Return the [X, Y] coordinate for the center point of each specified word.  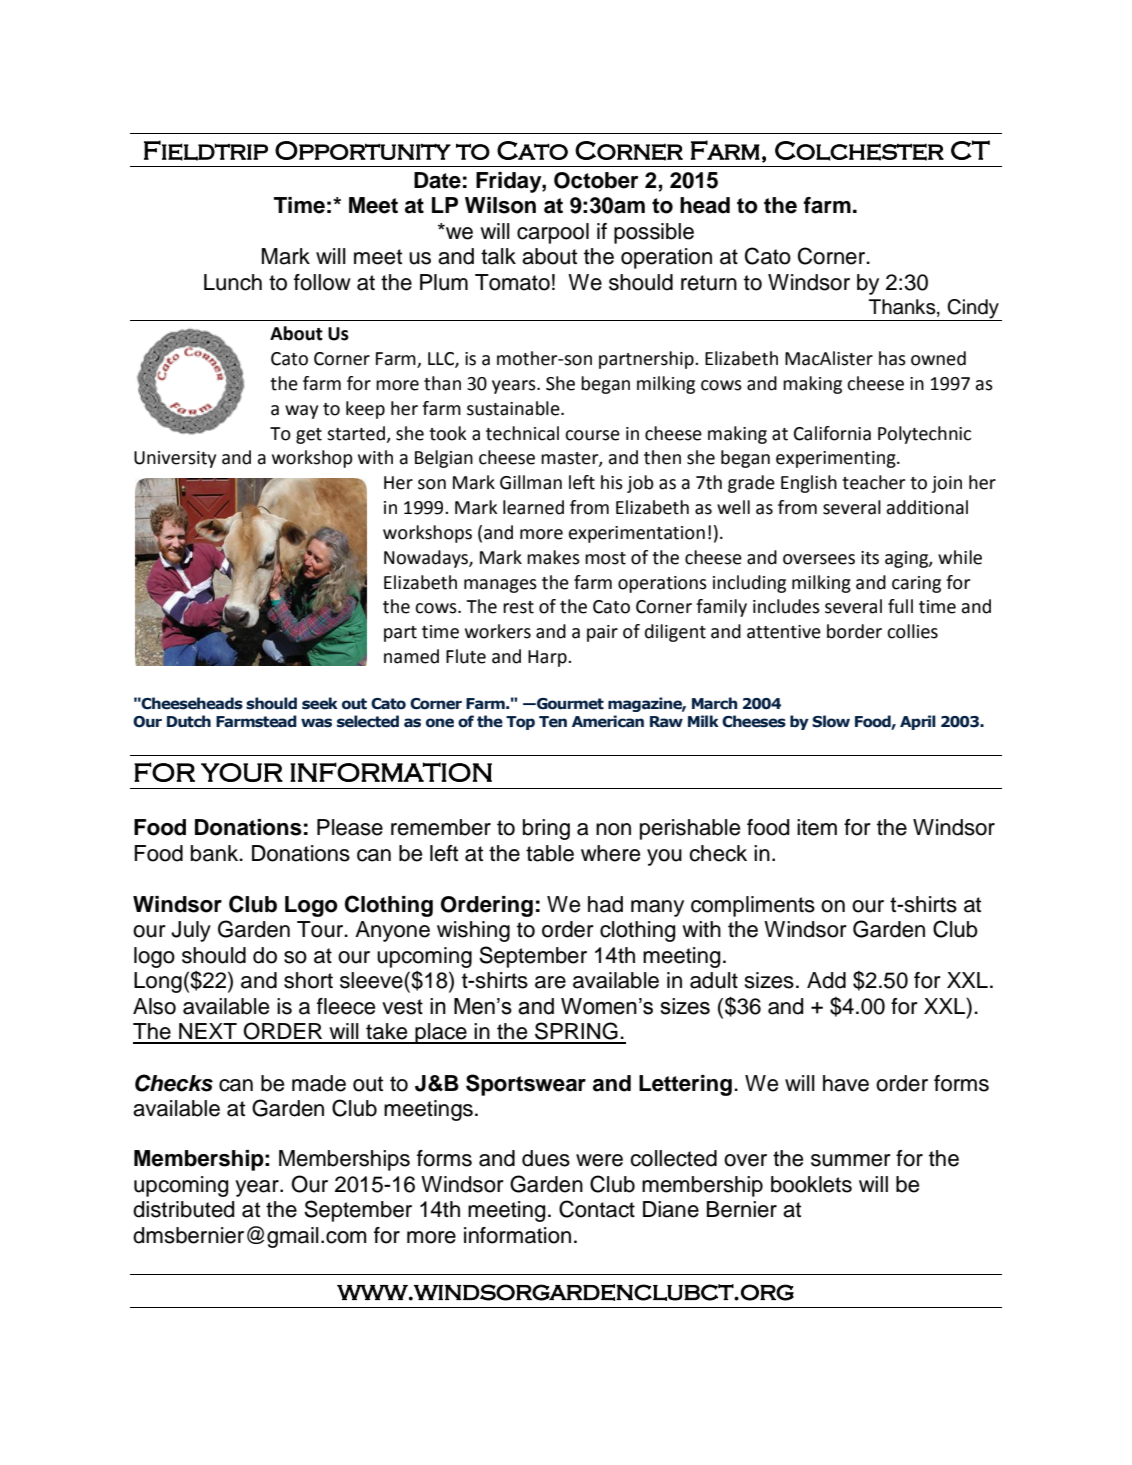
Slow [831, 721]
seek [320, 703]
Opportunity [363, 150]
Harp [548, 658]
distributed [184, 1209]
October [596, 180]
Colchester [859, 151]
